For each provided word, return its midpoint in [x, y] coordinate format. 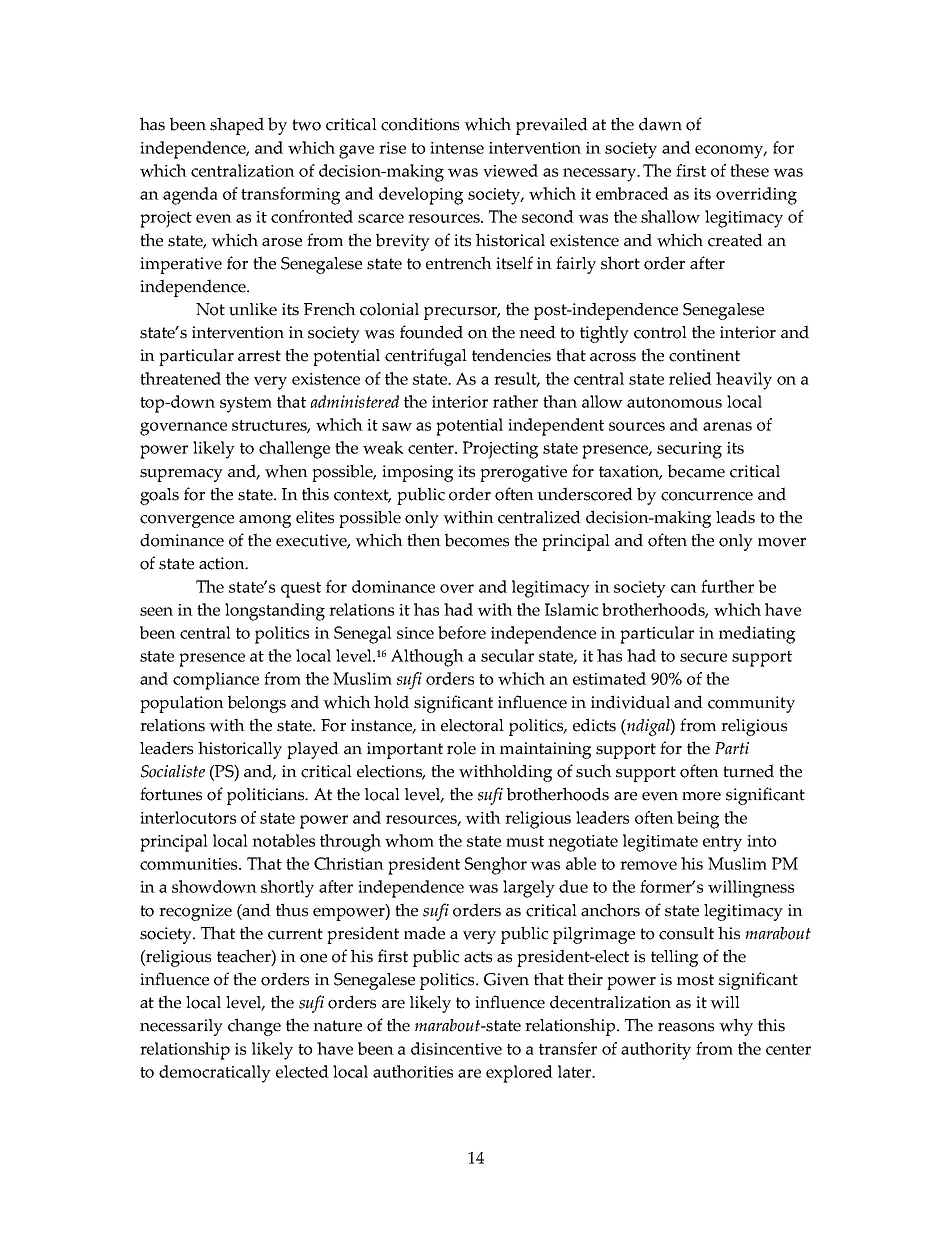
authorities [413, 1071]
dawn [660, 124]
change [254, 1027]
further [727, 586]
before [462, 632]
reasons [686, 1027]
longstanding [275, 612]
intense [457, 148]
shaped [237, 126]
